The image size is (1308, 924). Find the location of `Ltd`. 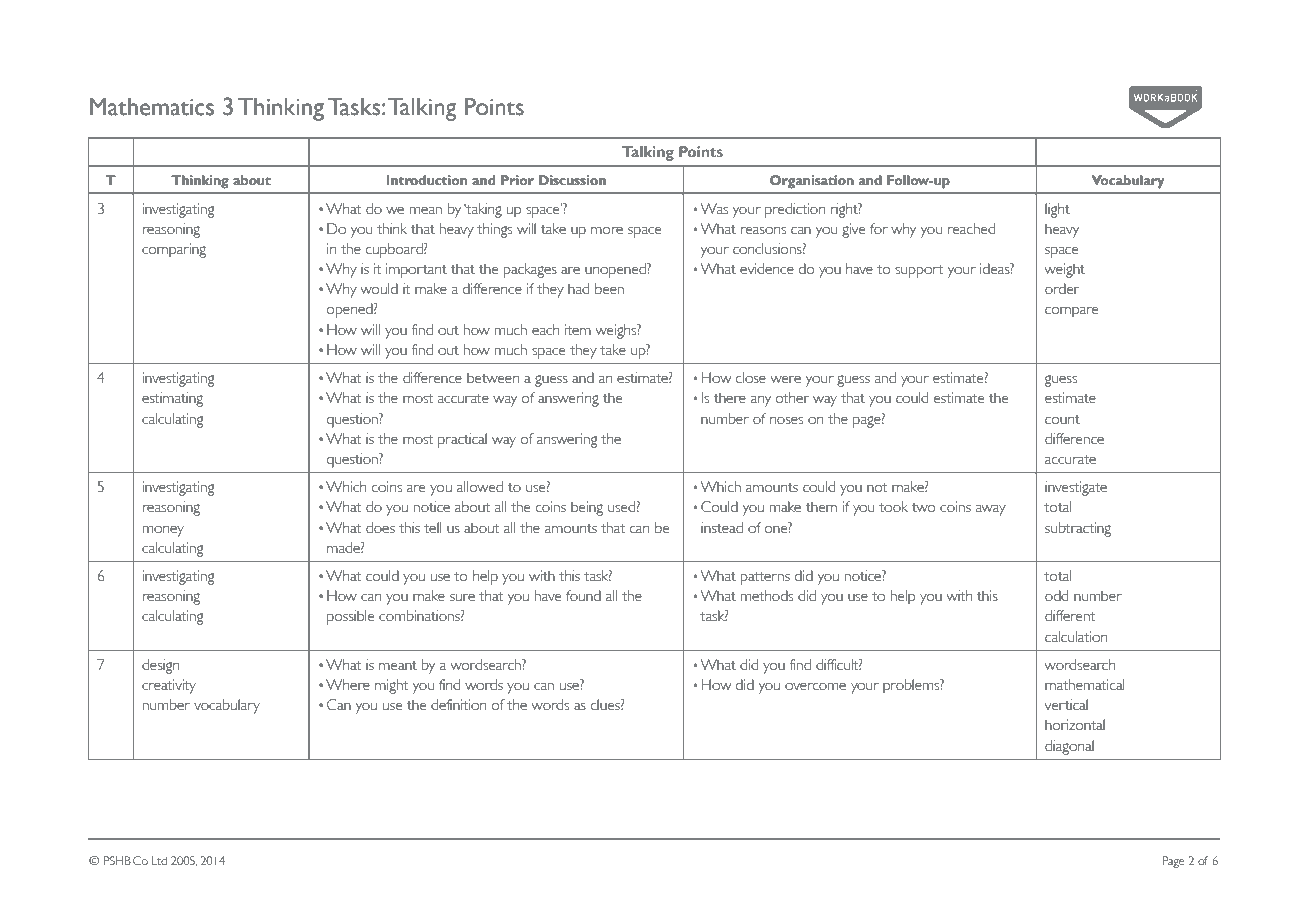

Ltd is located at coordinates (159, 860).
